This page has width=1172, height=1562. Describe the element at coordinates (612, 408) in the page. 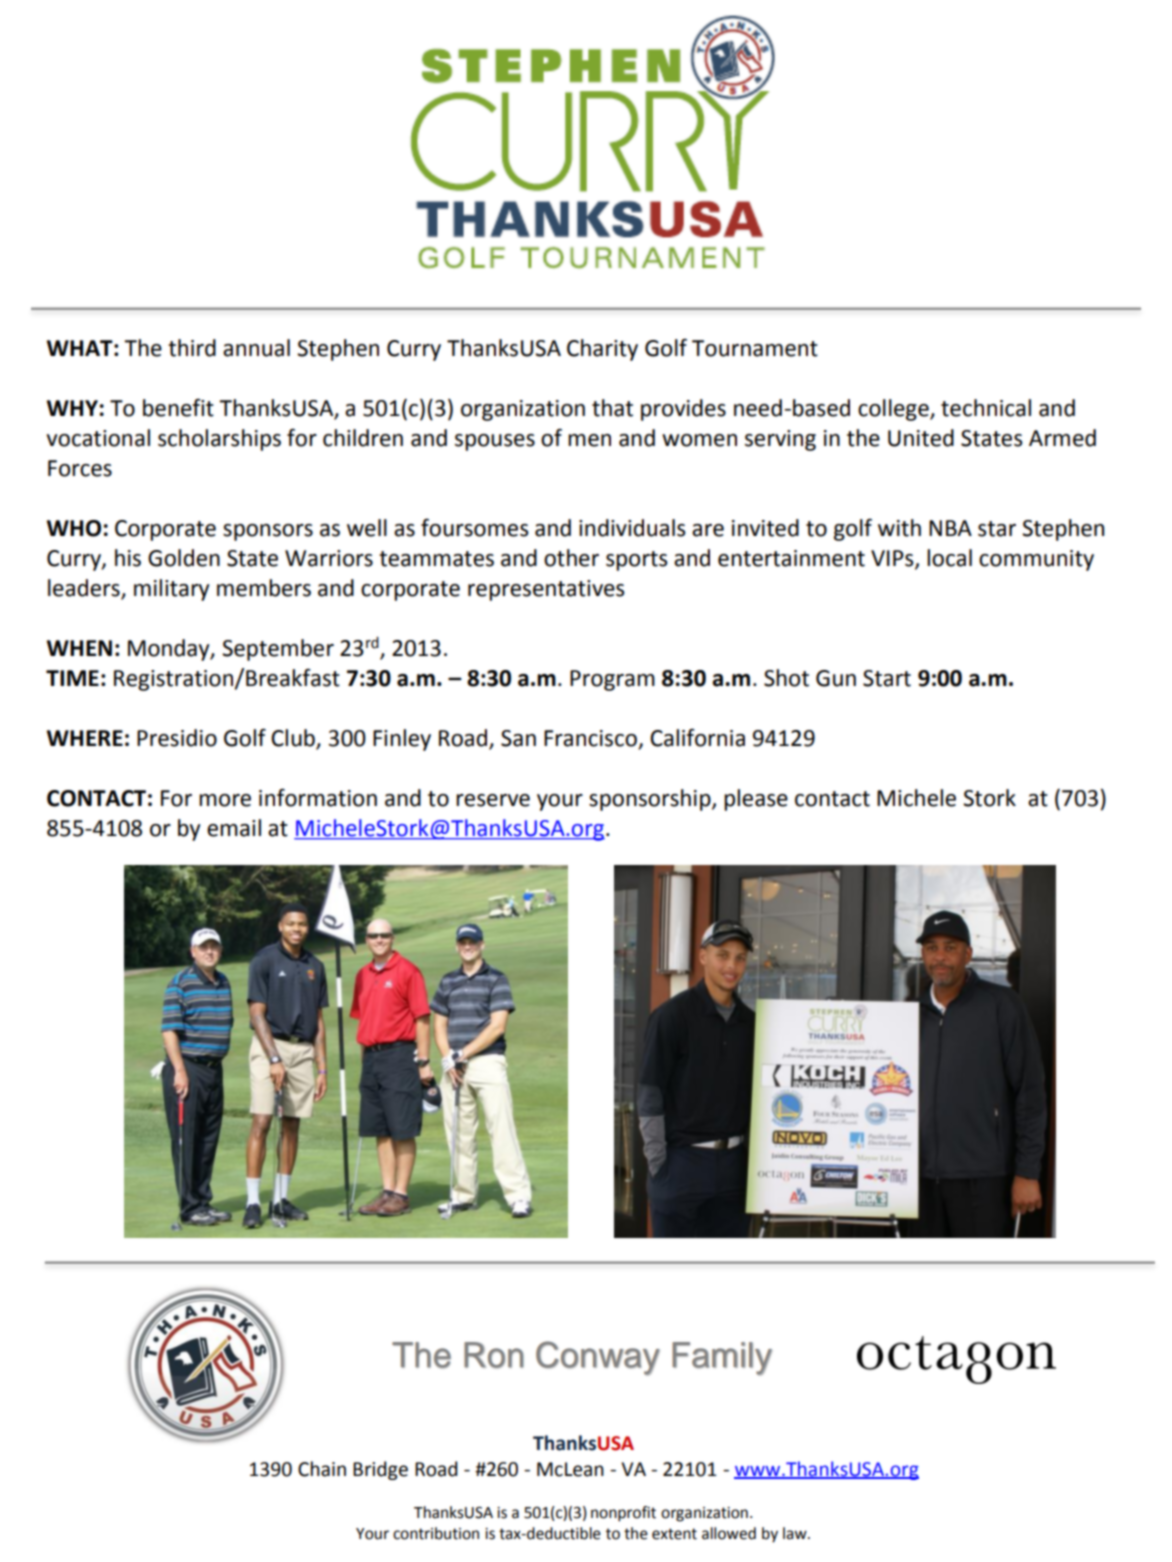

I see `that` at that location.
